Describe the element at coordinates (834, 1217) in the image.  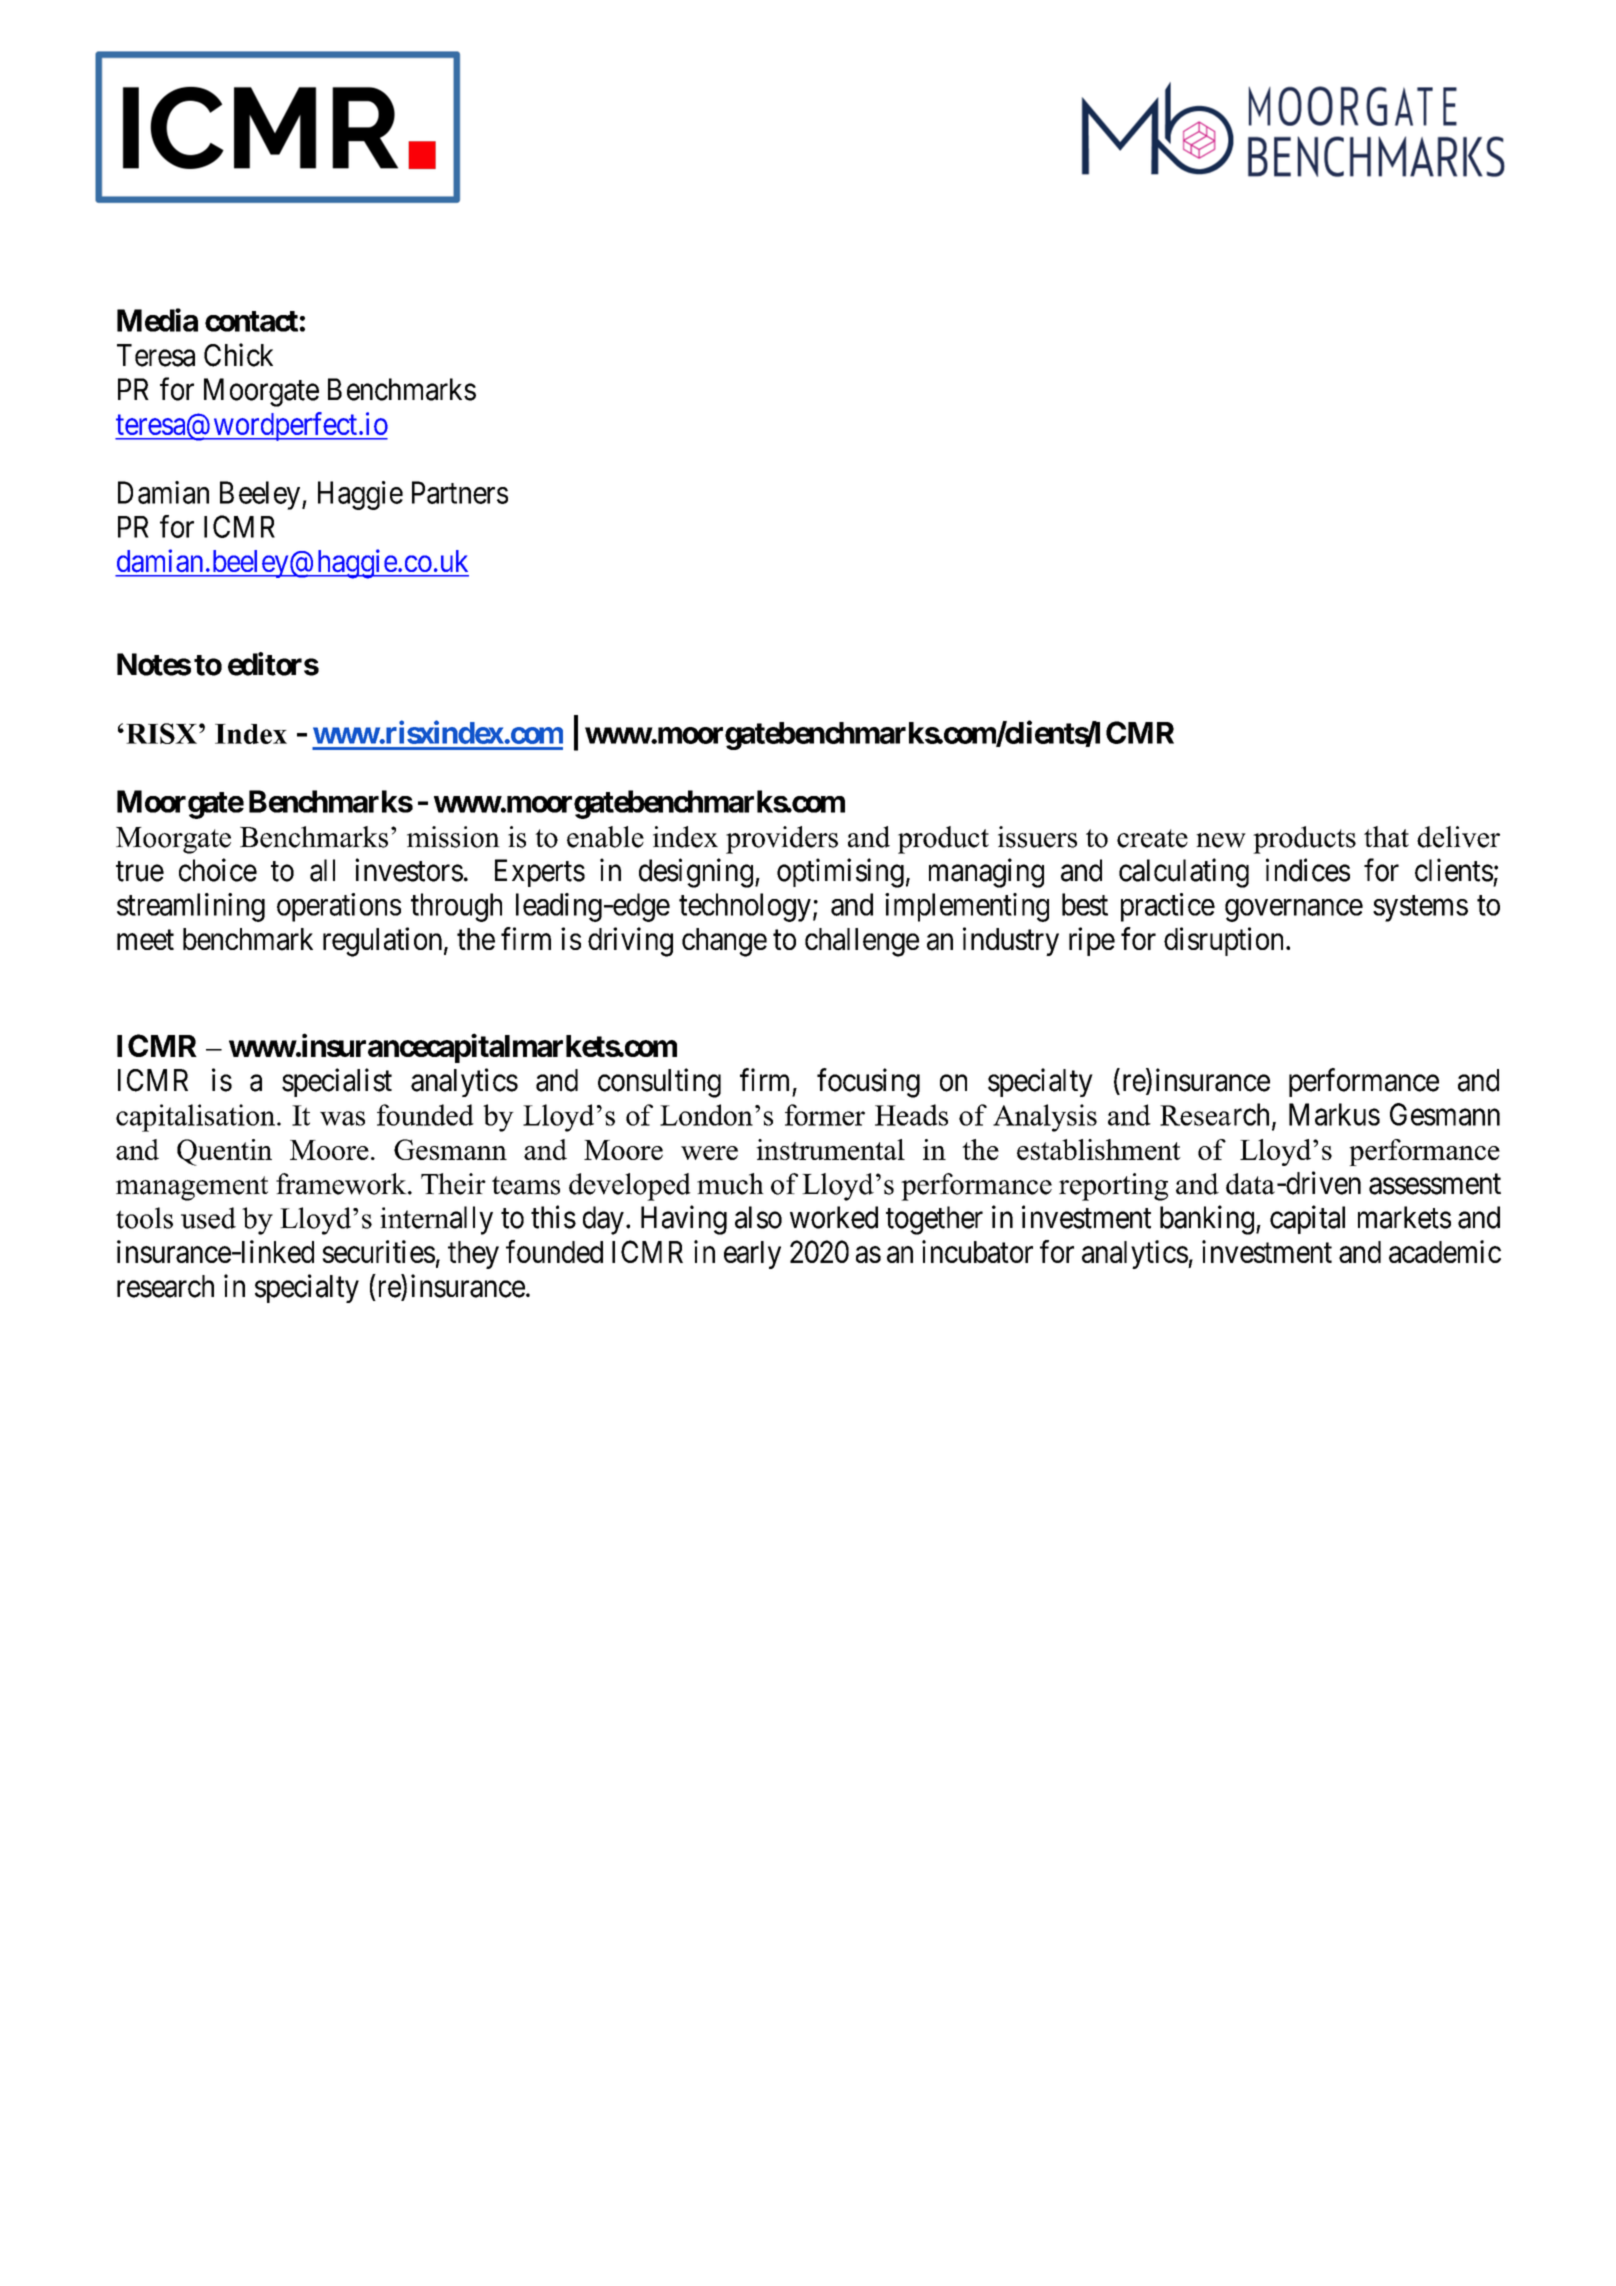
I see `worked` at that location.
